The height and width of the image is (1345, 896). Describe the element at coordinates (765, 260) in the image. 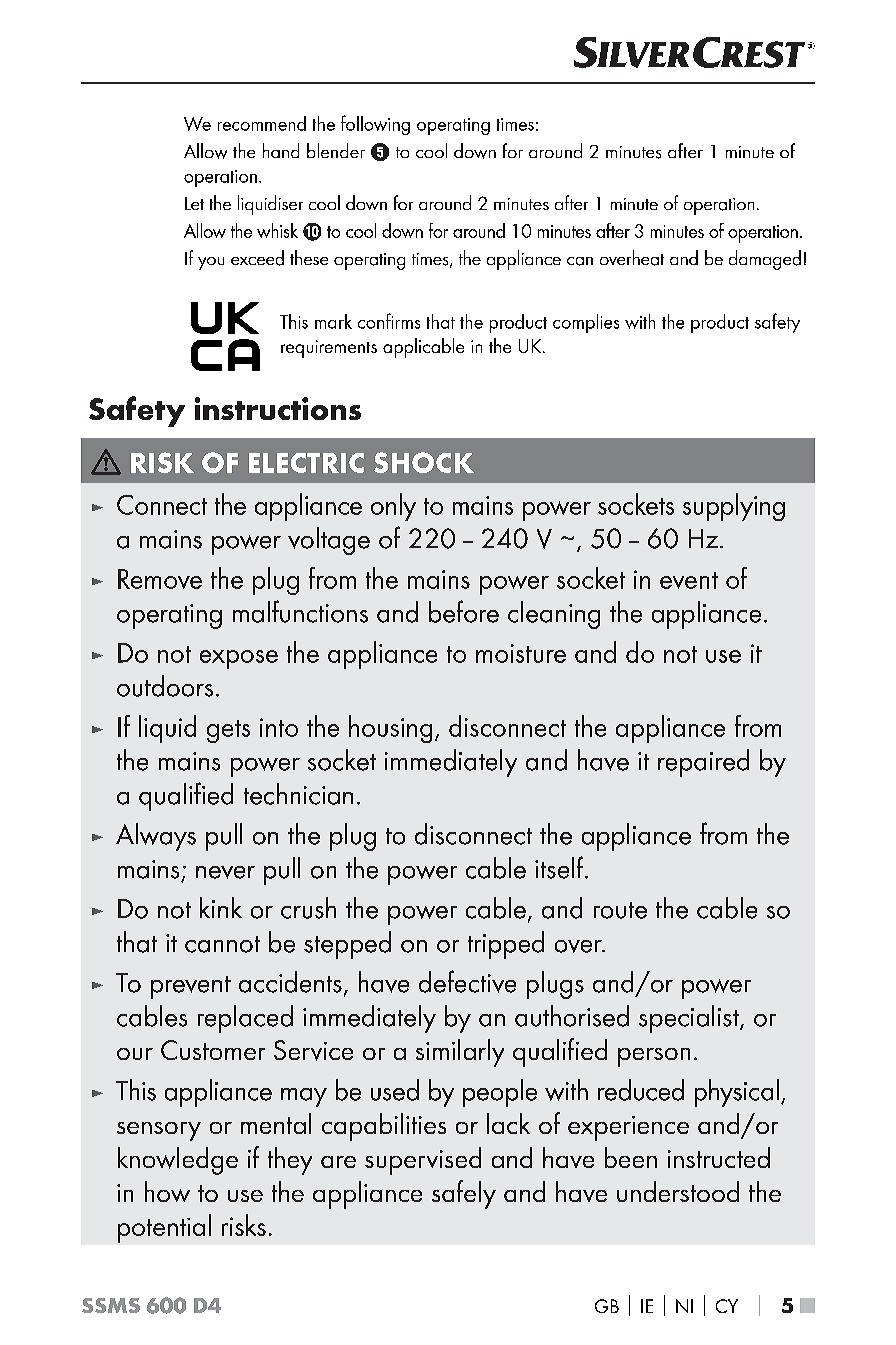

I see `damaged` at that location.
